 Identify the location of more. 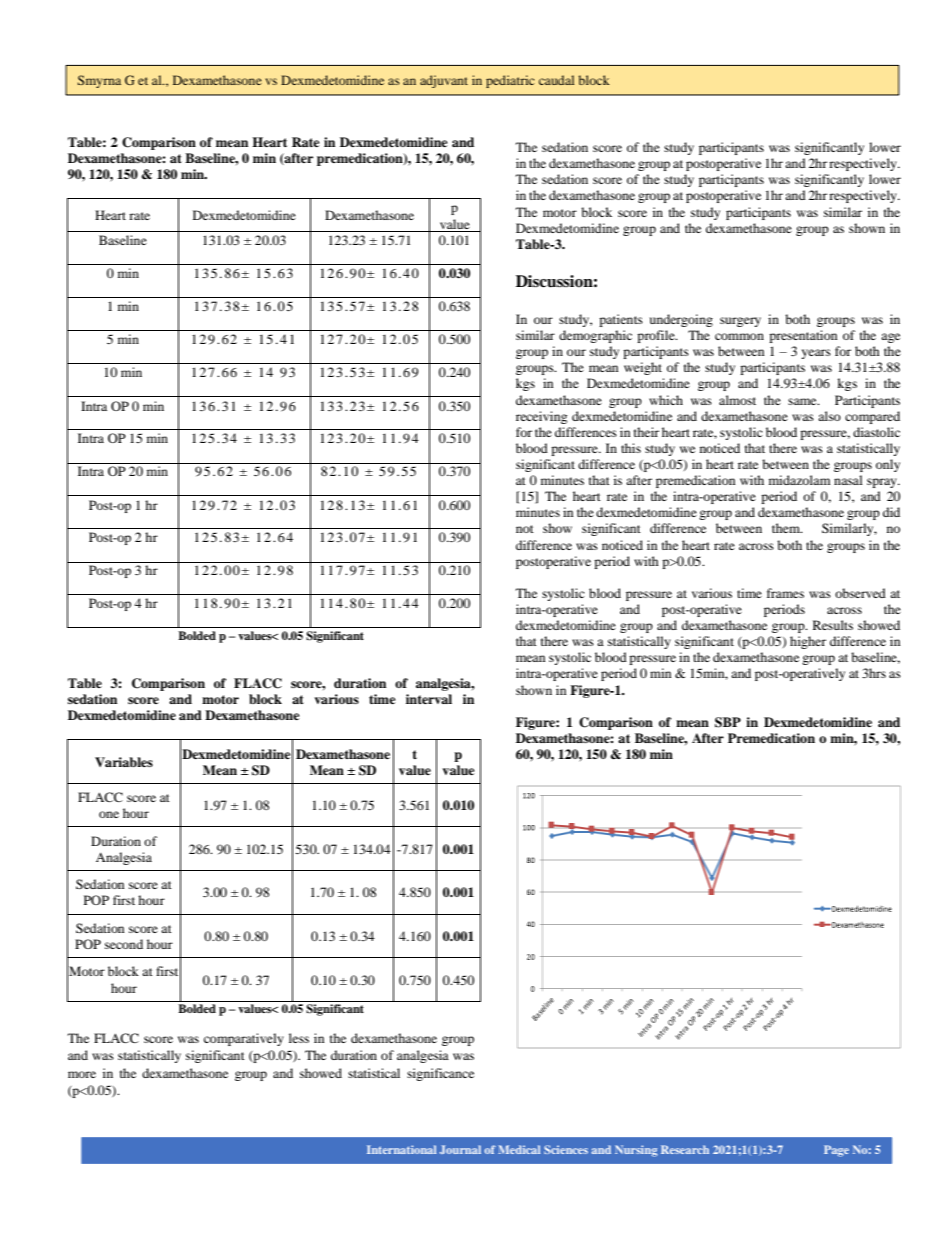
(82, 1074).
